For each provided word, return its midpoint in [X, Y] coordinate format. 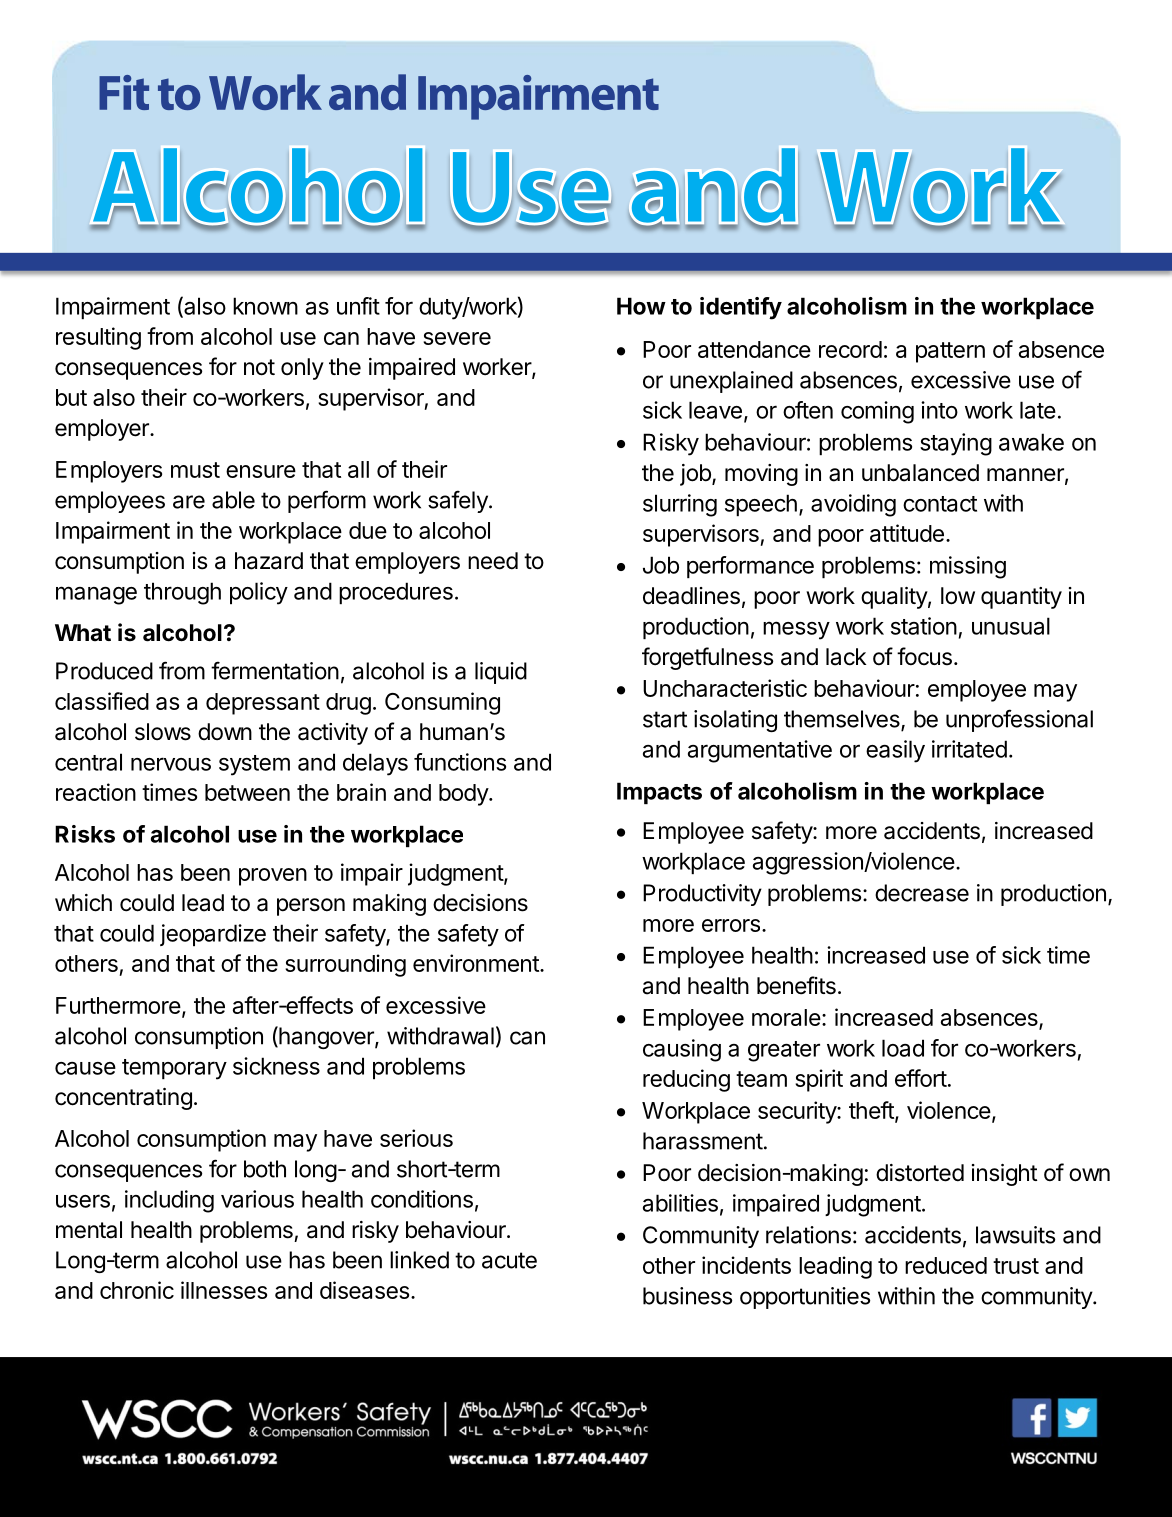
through [182, 593]
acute [509, 1260]
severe [457, 338]
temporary [174, 1069]
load [903, 1048]
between [247, 792]
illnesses [224, 1290]
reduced [946, 1265]
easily [895, 751]
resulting [98, 338]
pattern [950, 352]
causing [682, 1050]
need [493, 561]
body [464, 795]
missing [968, 567]
